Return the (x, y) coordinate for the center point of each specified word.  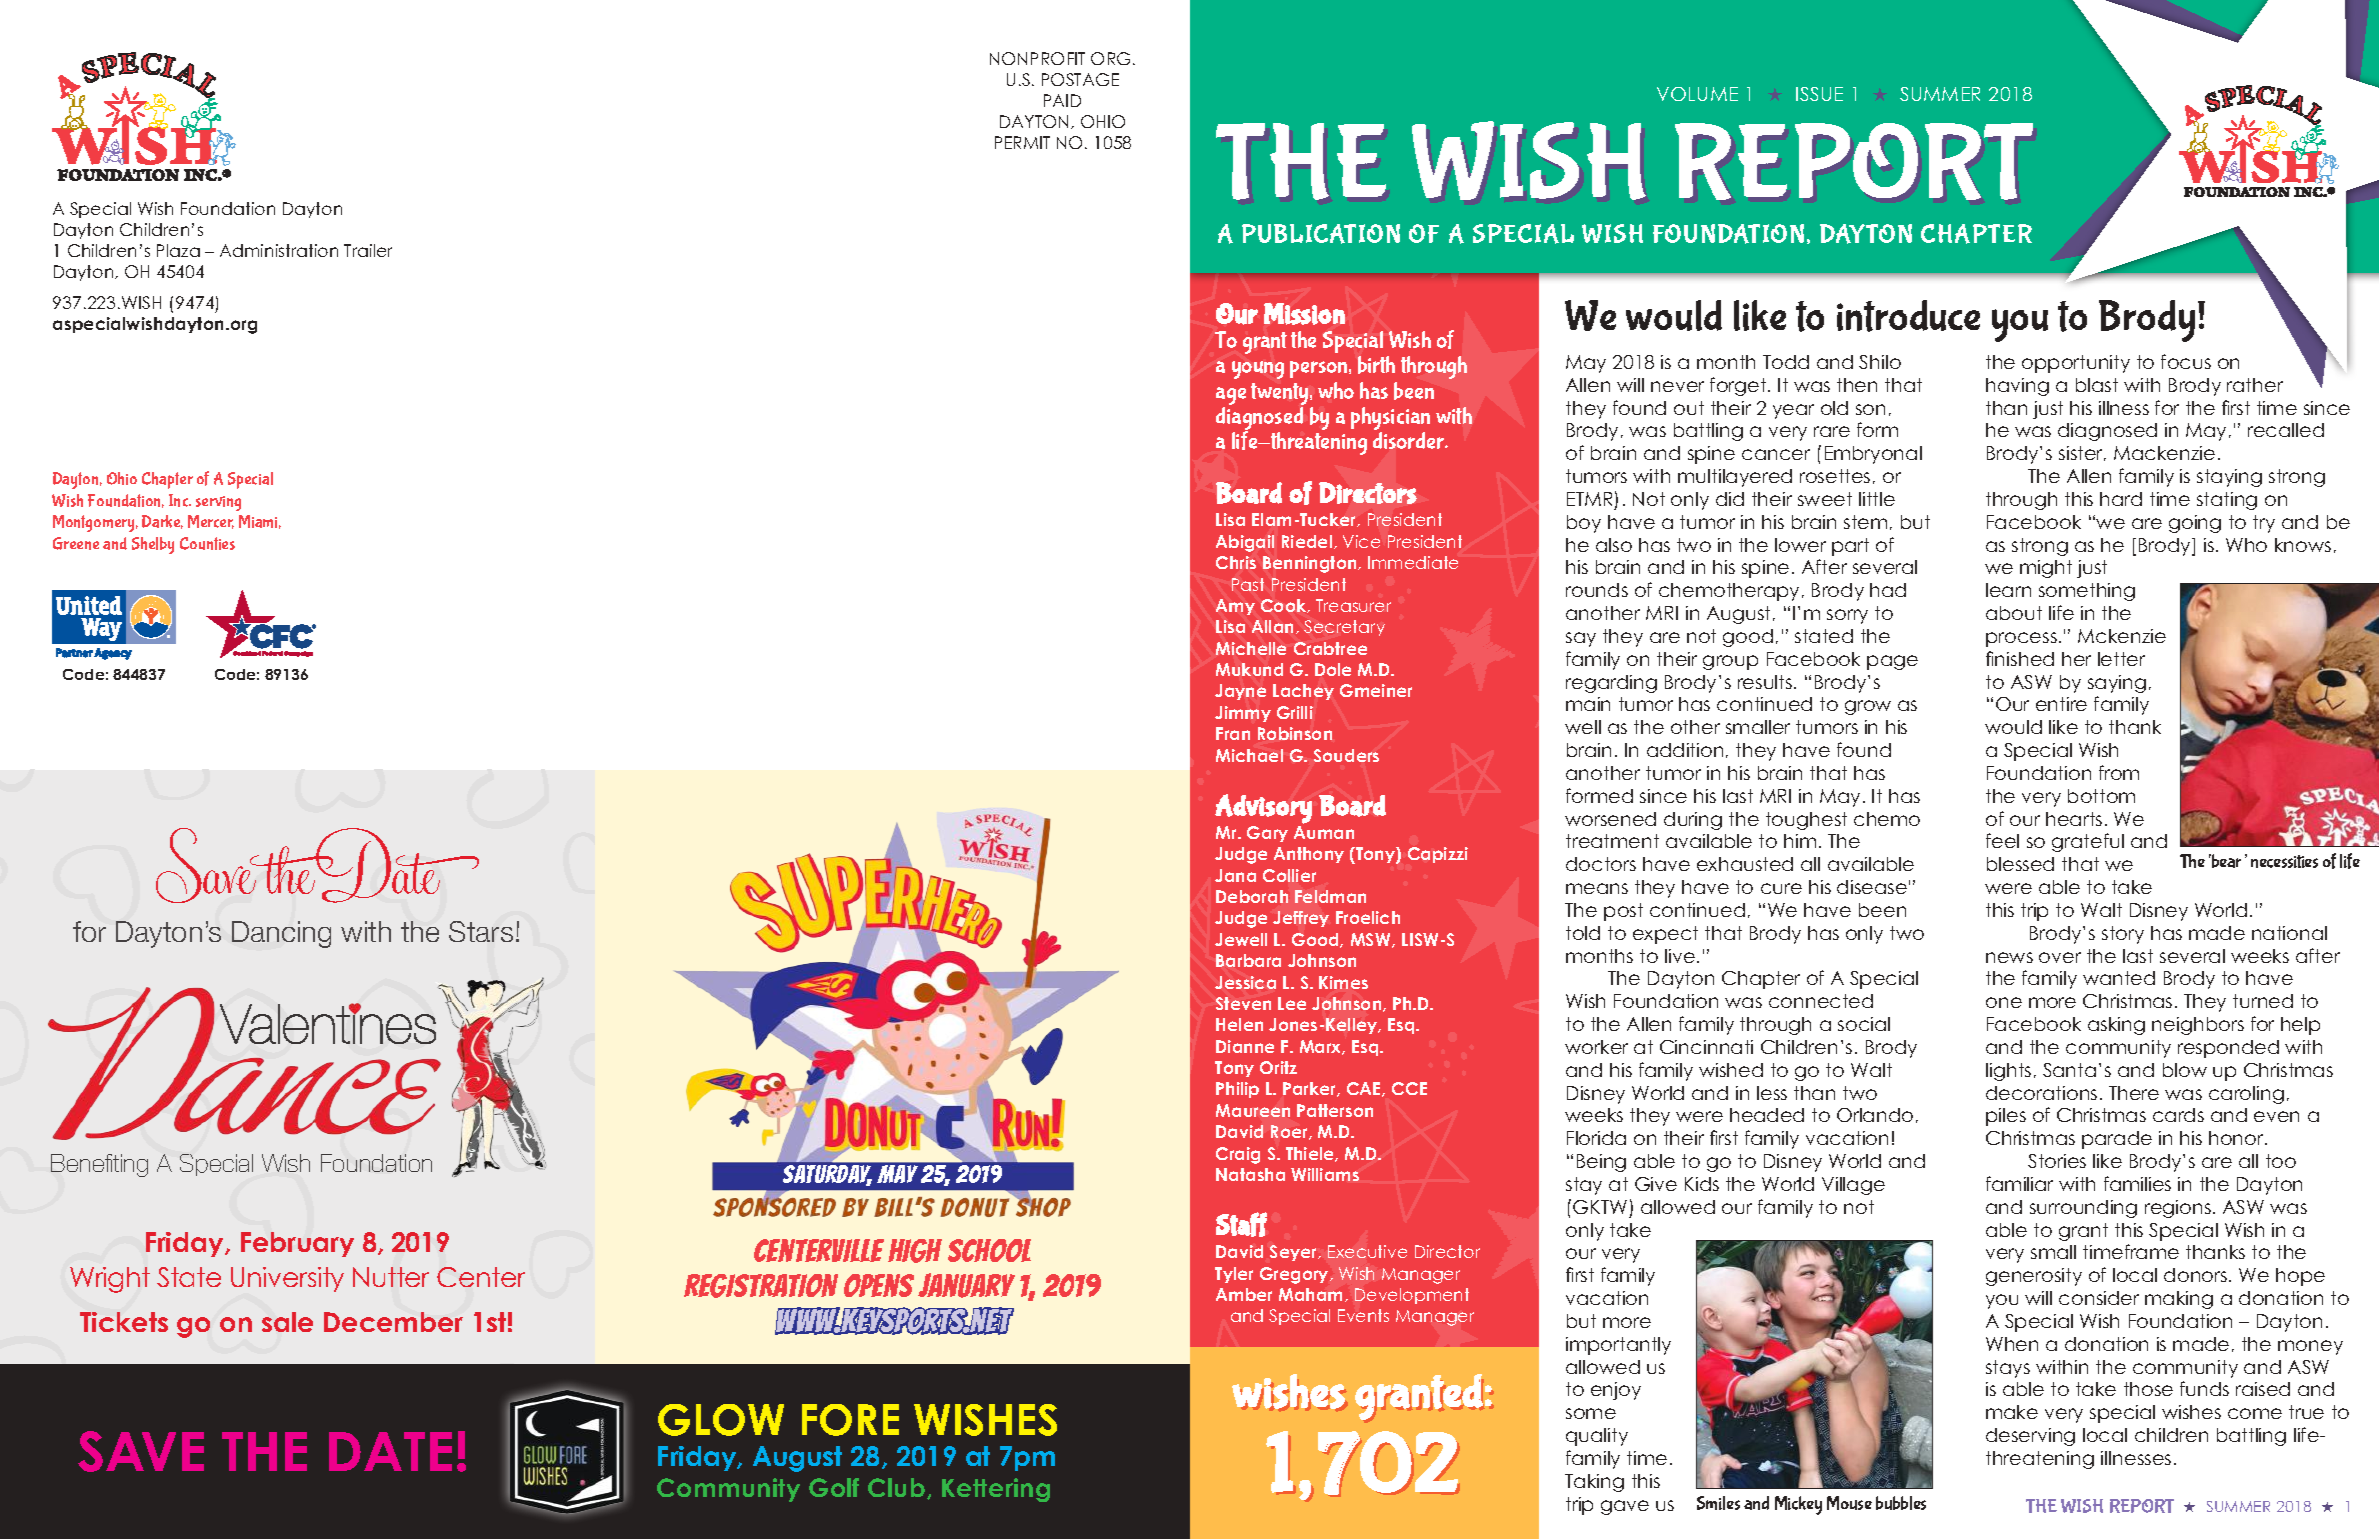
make (2012, 1412)
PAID (1062, 100)
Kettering (996, 1490)
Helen (1239, 1024)
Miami (260, 522)
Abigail (1245, 543)
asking (2116, 1026)
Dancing (281, 934)
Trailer (368, 250)
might (2046, 569)
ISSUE (1819, 94)
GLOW (721, 1420)
